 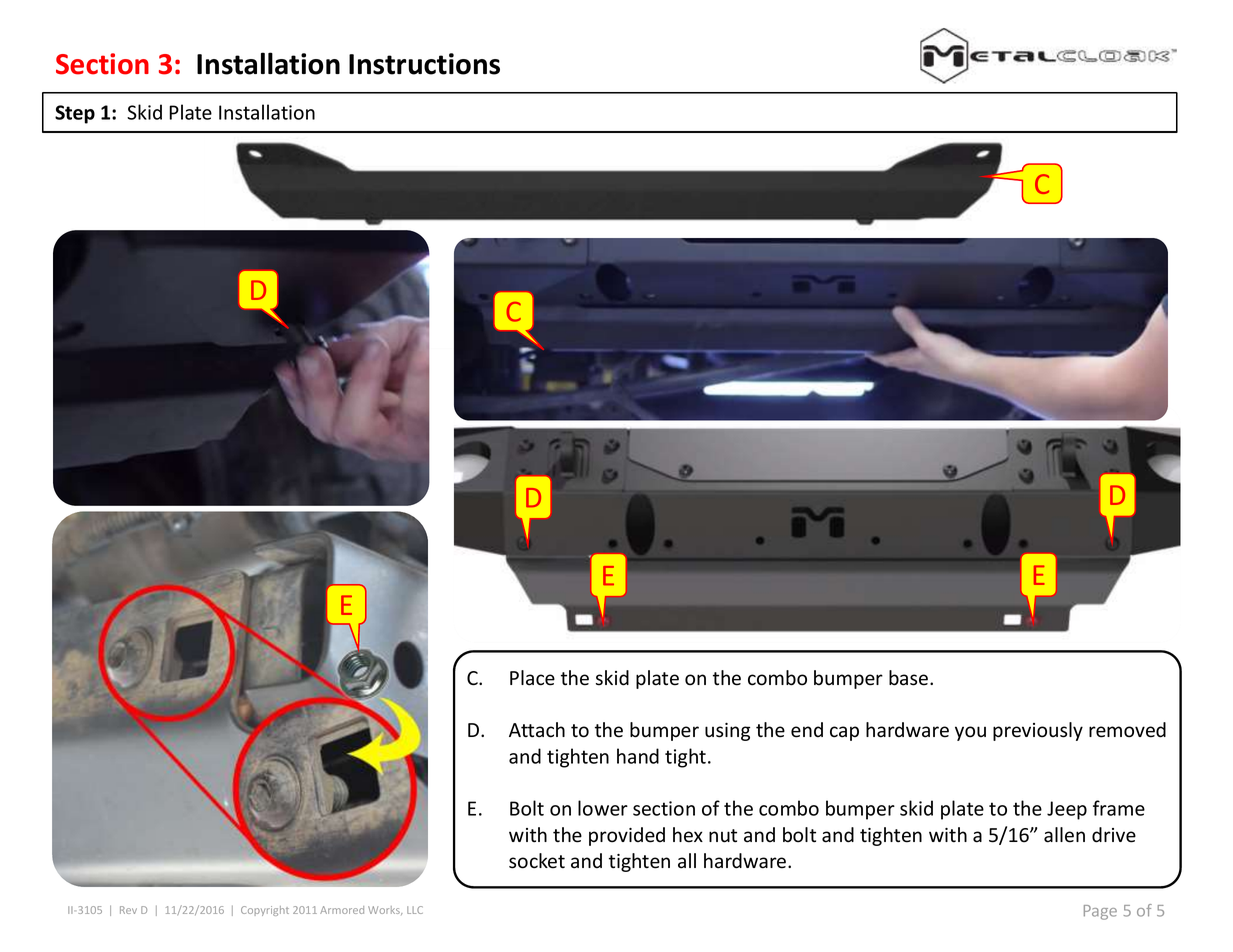 I want to click on hand, so click(x=638, y=756).
